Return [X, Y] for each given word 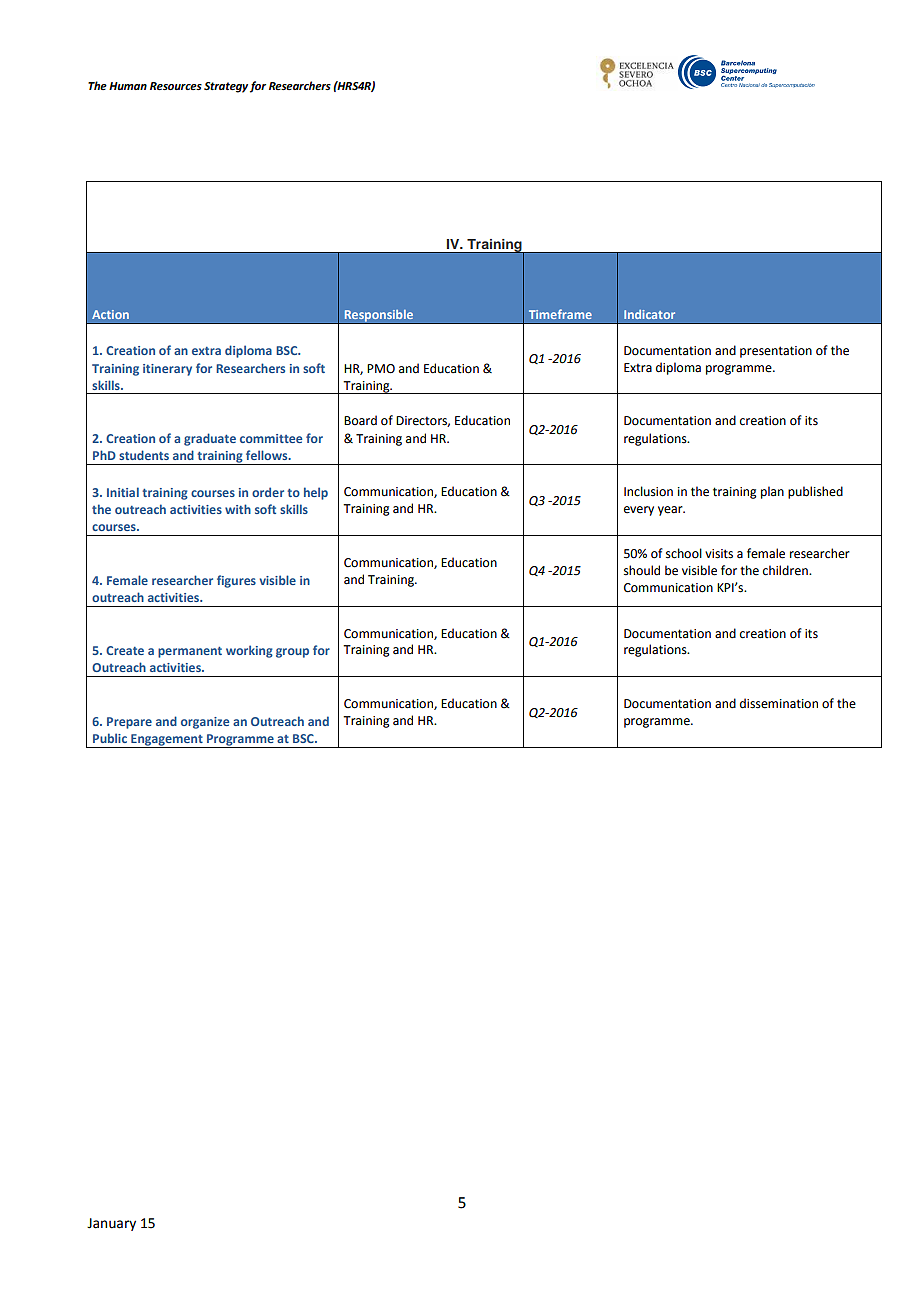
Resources [176, 86]
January [111, 1224]
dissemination [779, 703]
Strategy [226, 87]
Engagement [167, 741]
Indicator [649, 314]
